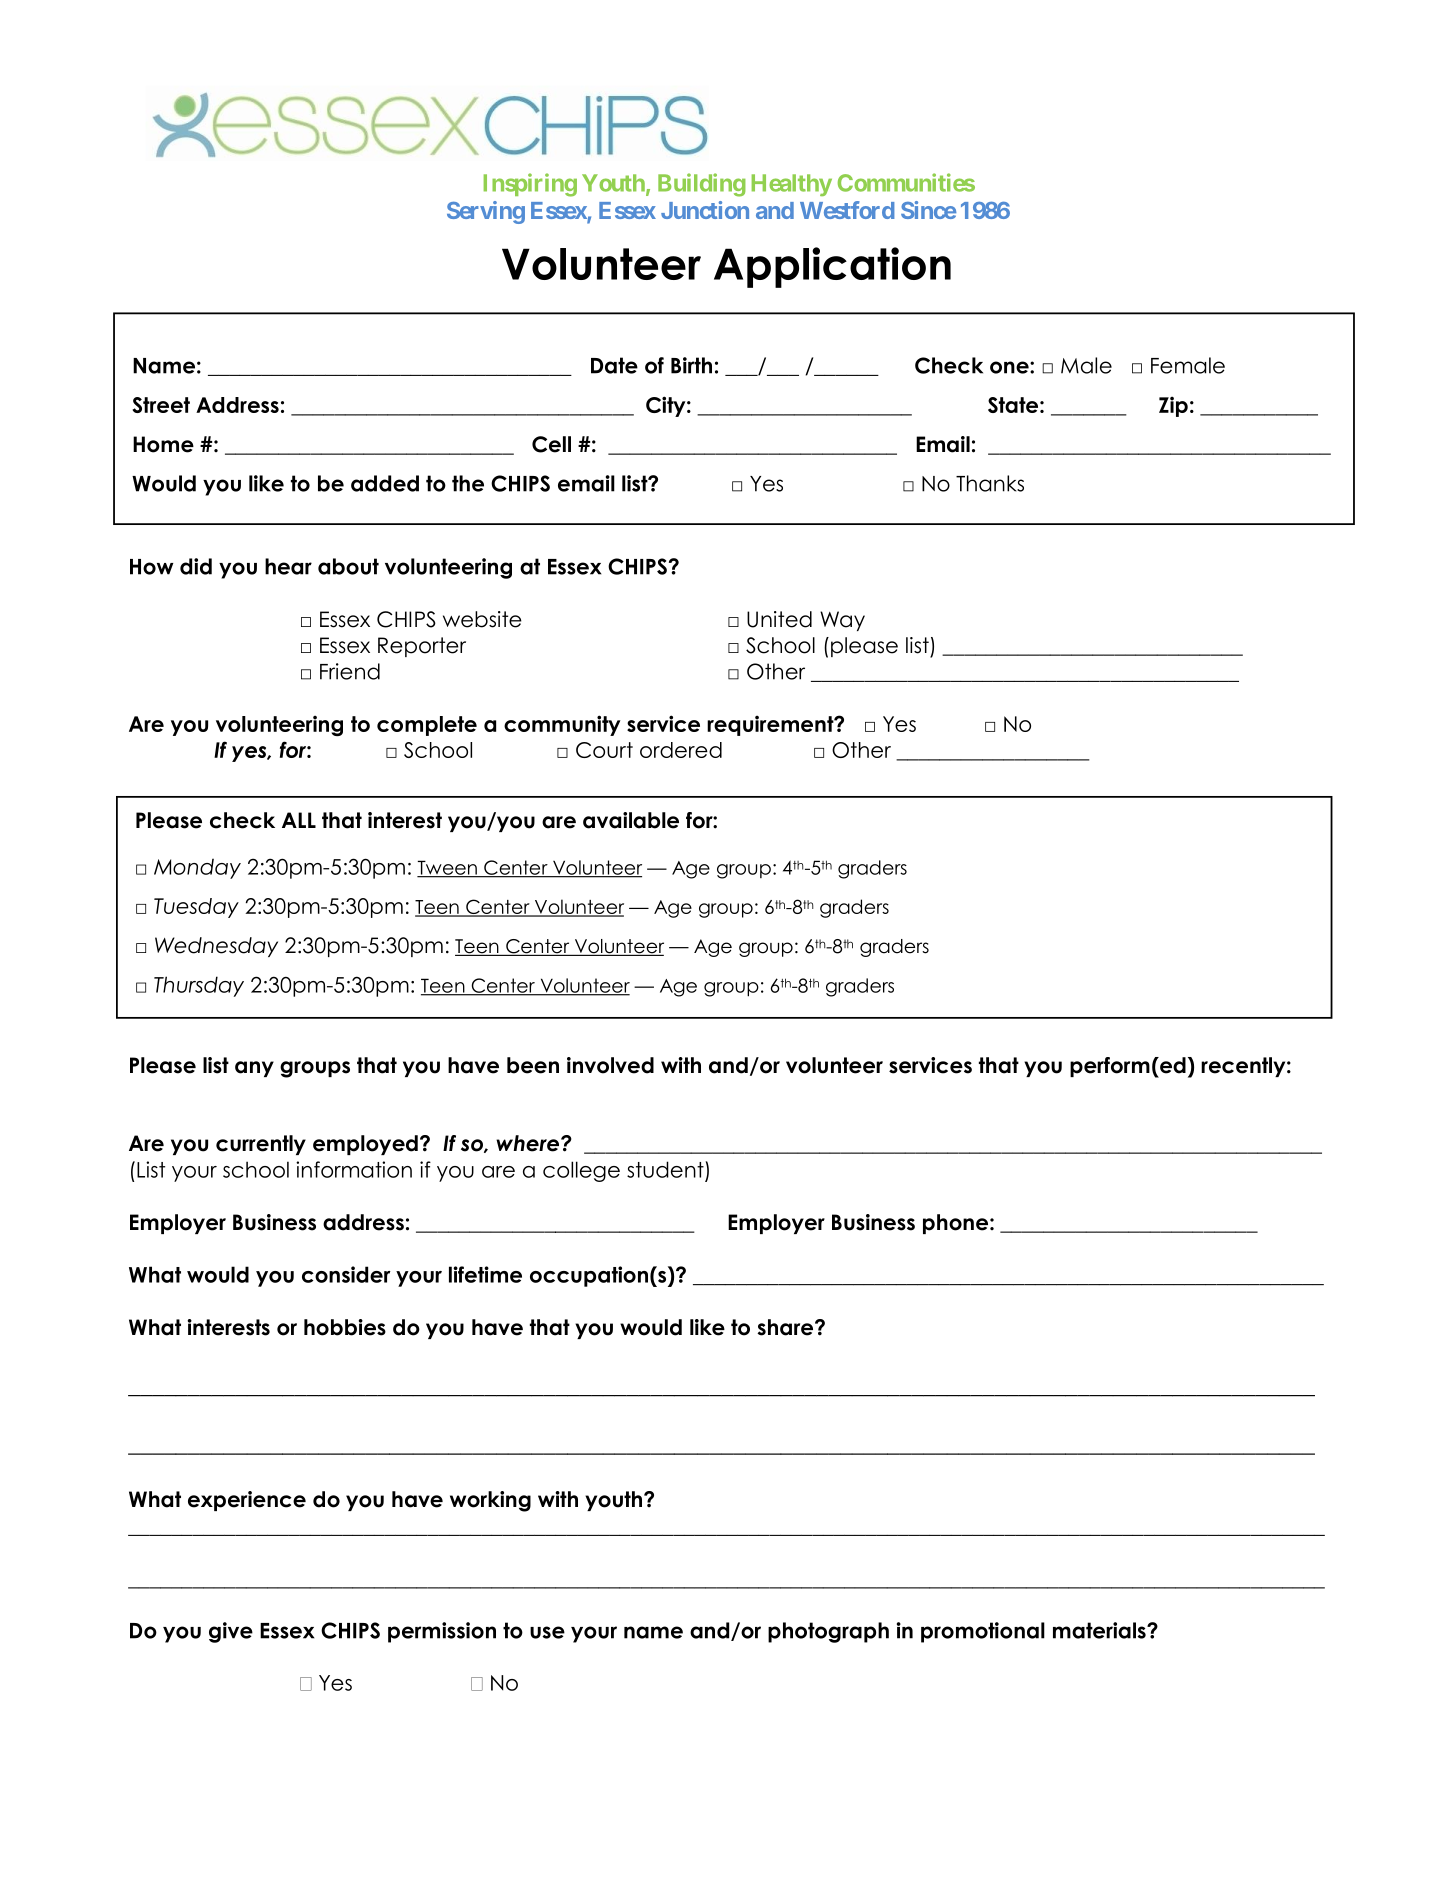 Image resolution: width=1454 pixels, height=1882 pixels. What do you see at coordinates (547, 1632) in the page?
I see `use` at bounding box center [547, 1632].
